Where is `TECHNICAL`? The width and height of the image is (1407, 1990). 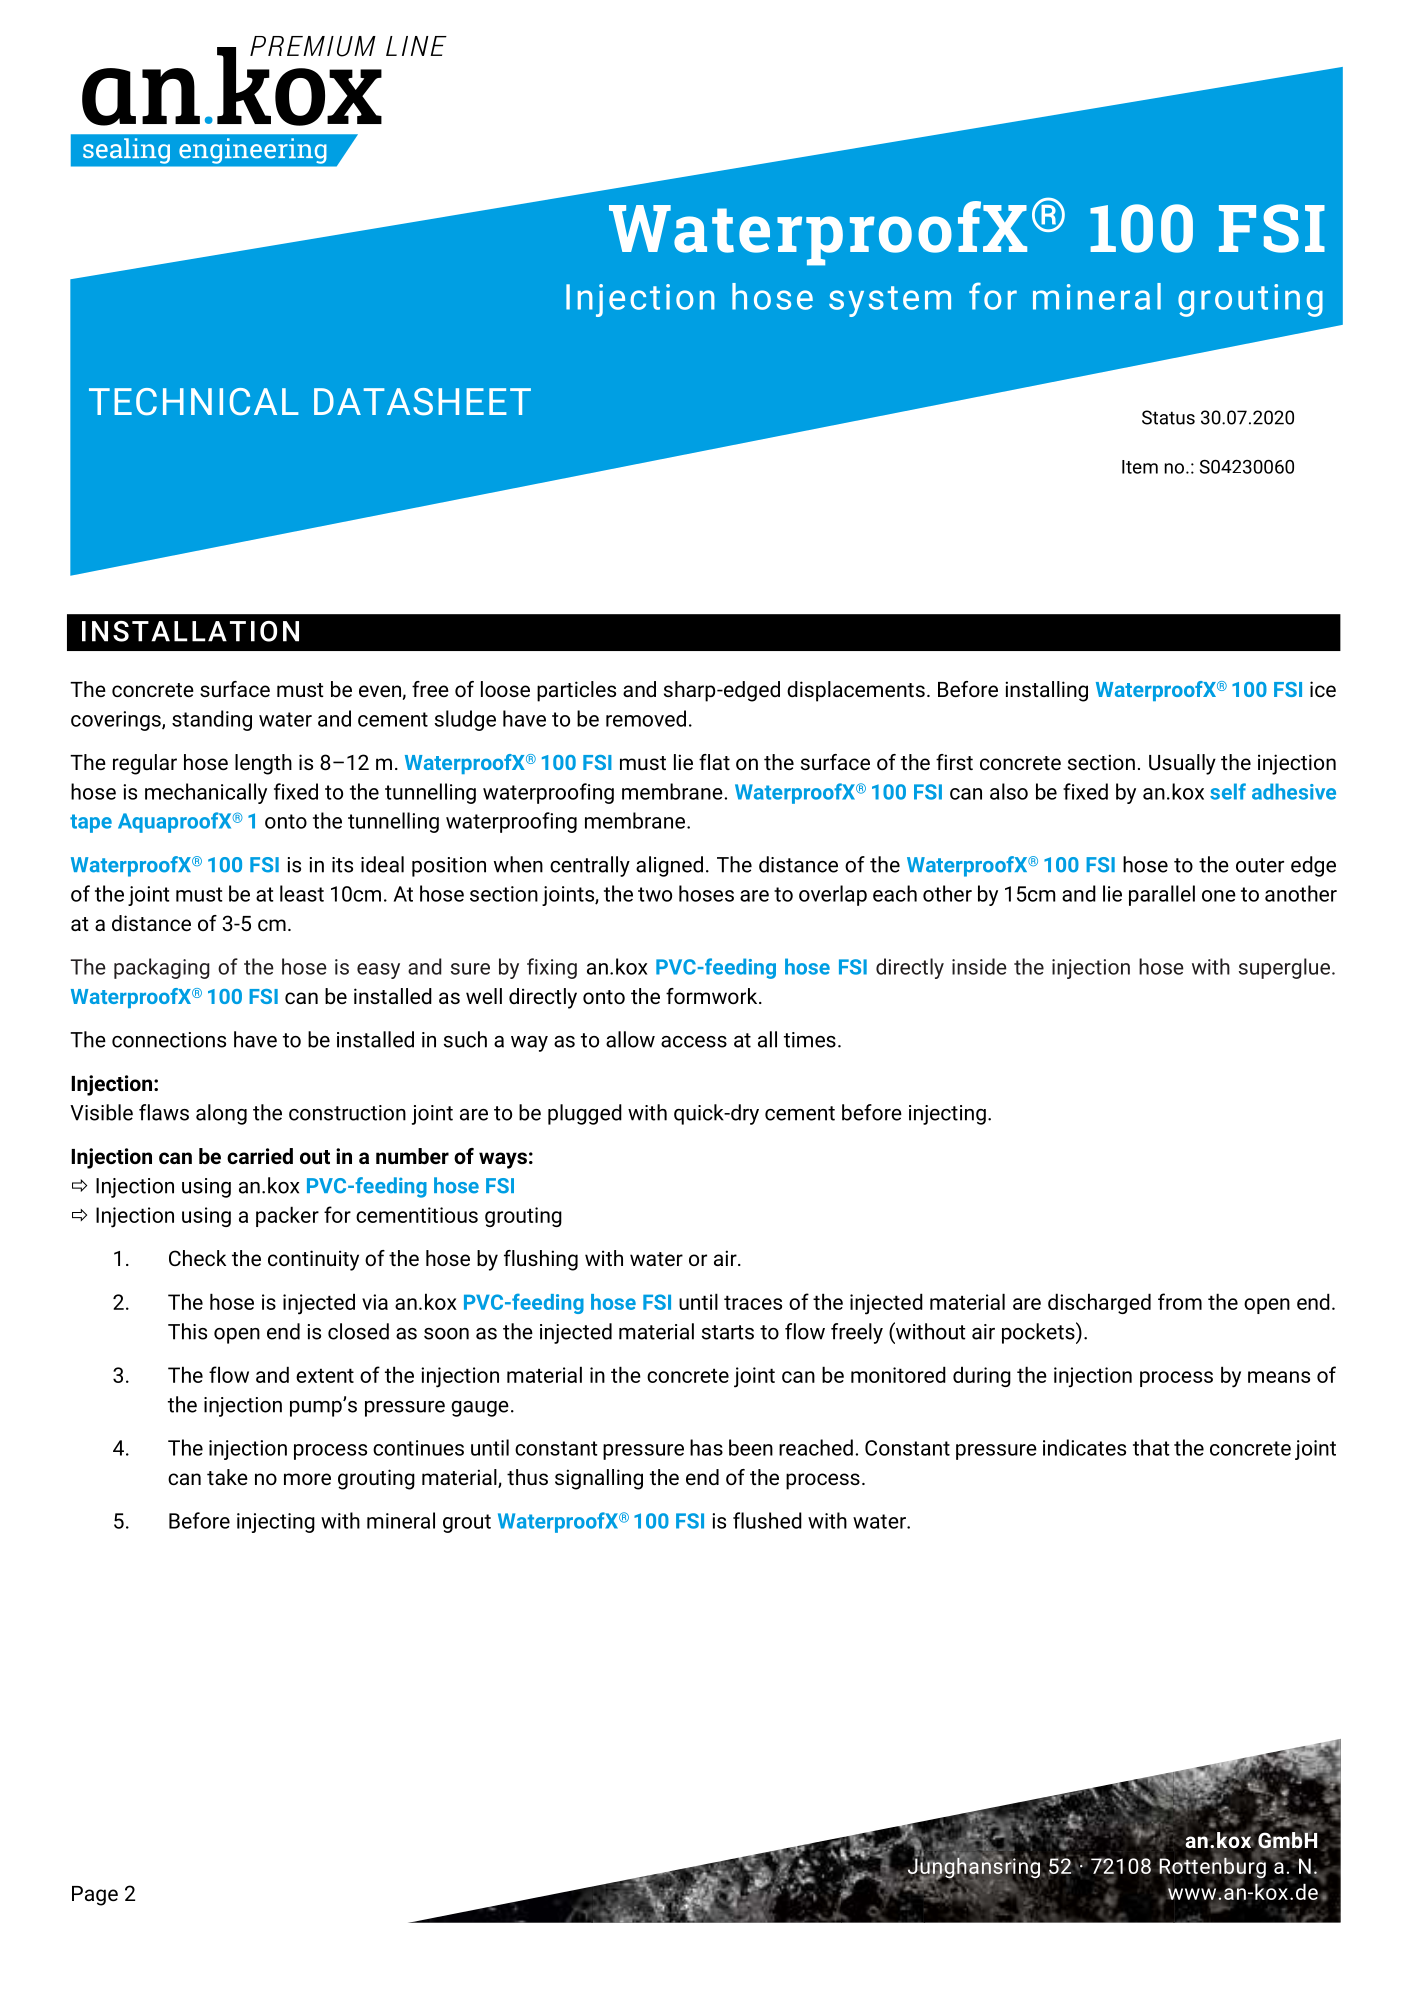 TECHNICAL is located at coordinates (193, 401).
